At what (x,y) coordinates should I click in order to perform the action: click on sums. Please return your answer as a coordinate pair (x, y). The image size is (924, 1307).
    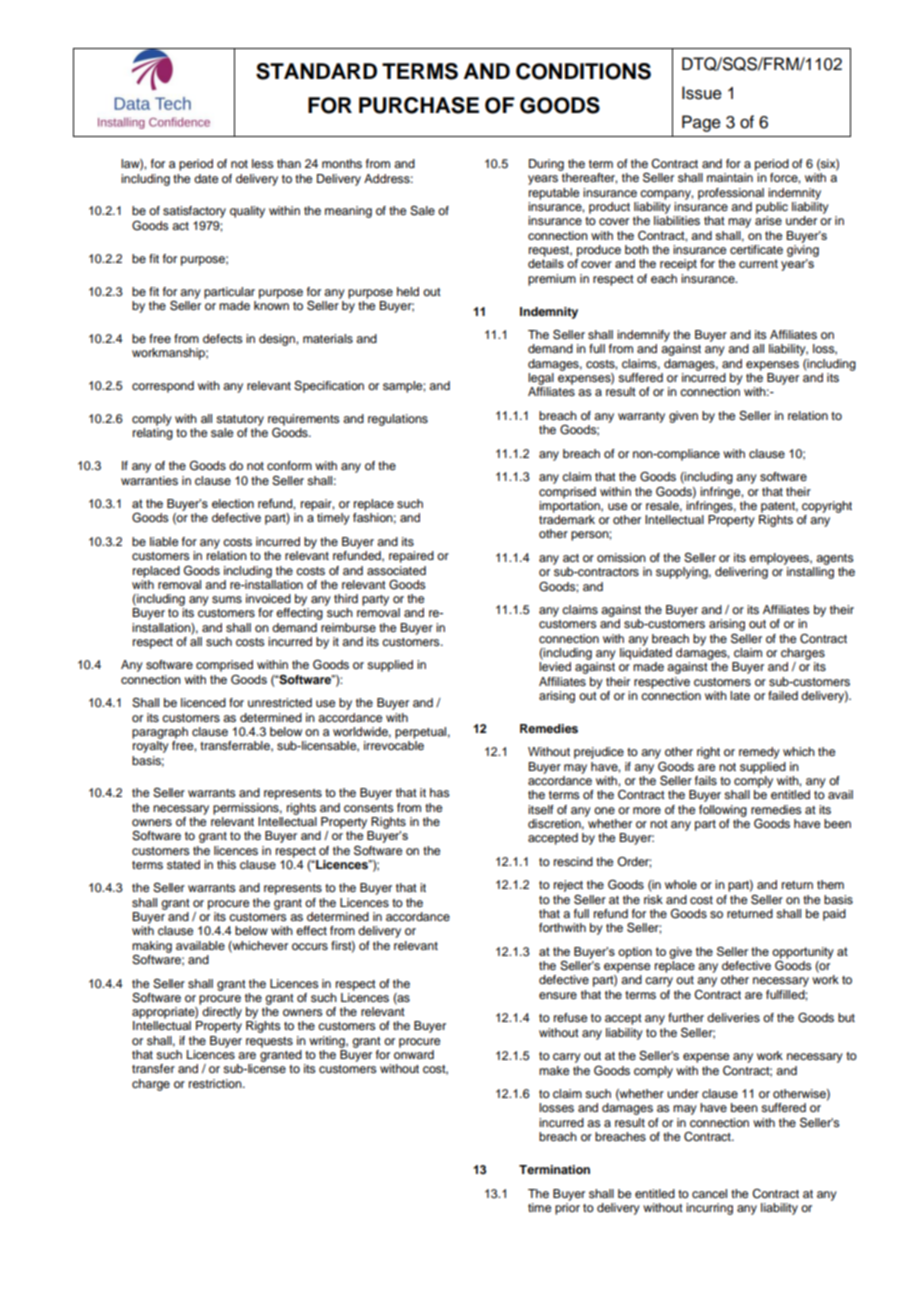
    Looking at the image, I should click on (227, 599).
